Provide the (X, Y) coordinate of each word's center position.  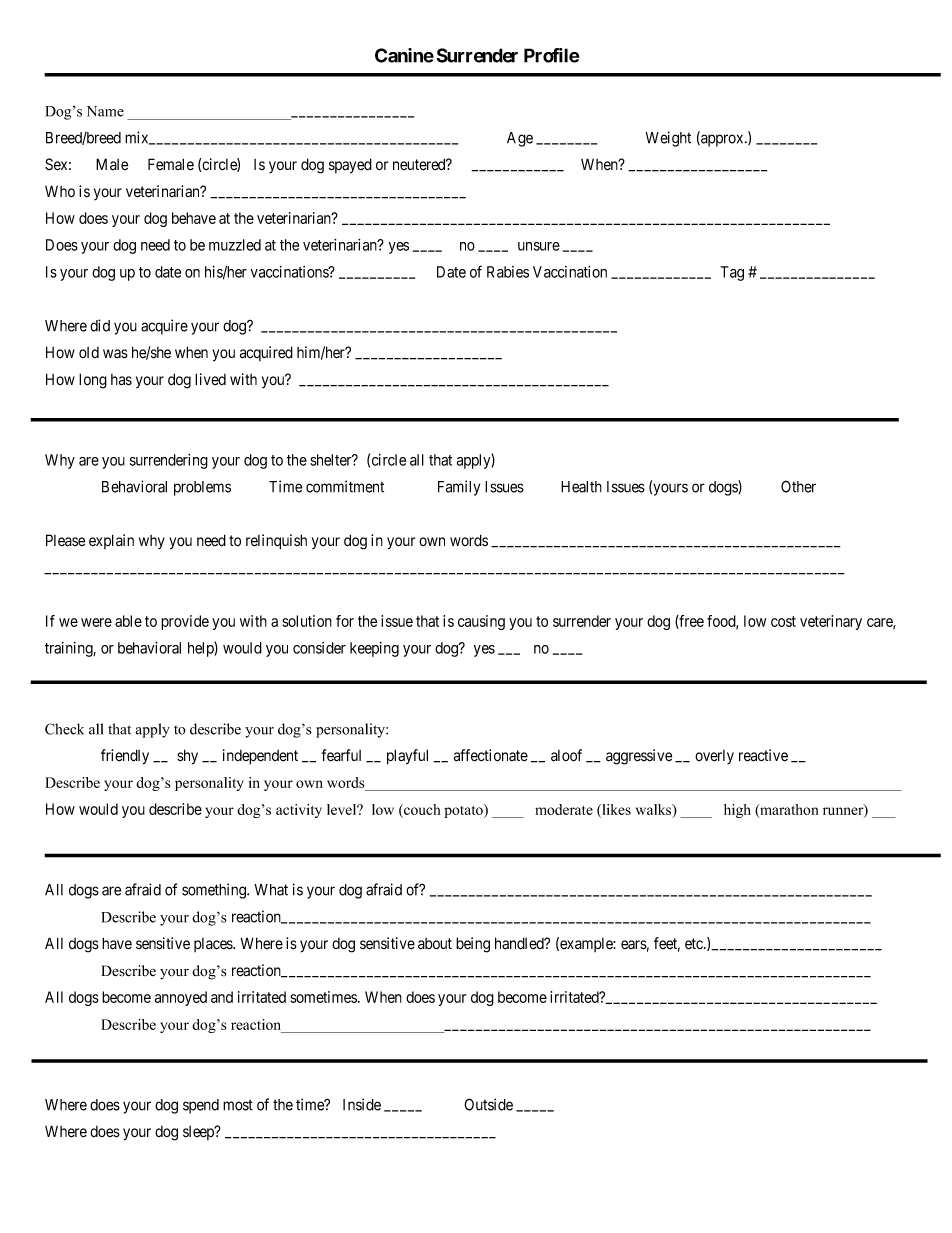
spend (201, 1106)
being (473, 945)
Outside (488, 1104)
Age (520, 139)
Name (105, 111)
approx (722, 140)
